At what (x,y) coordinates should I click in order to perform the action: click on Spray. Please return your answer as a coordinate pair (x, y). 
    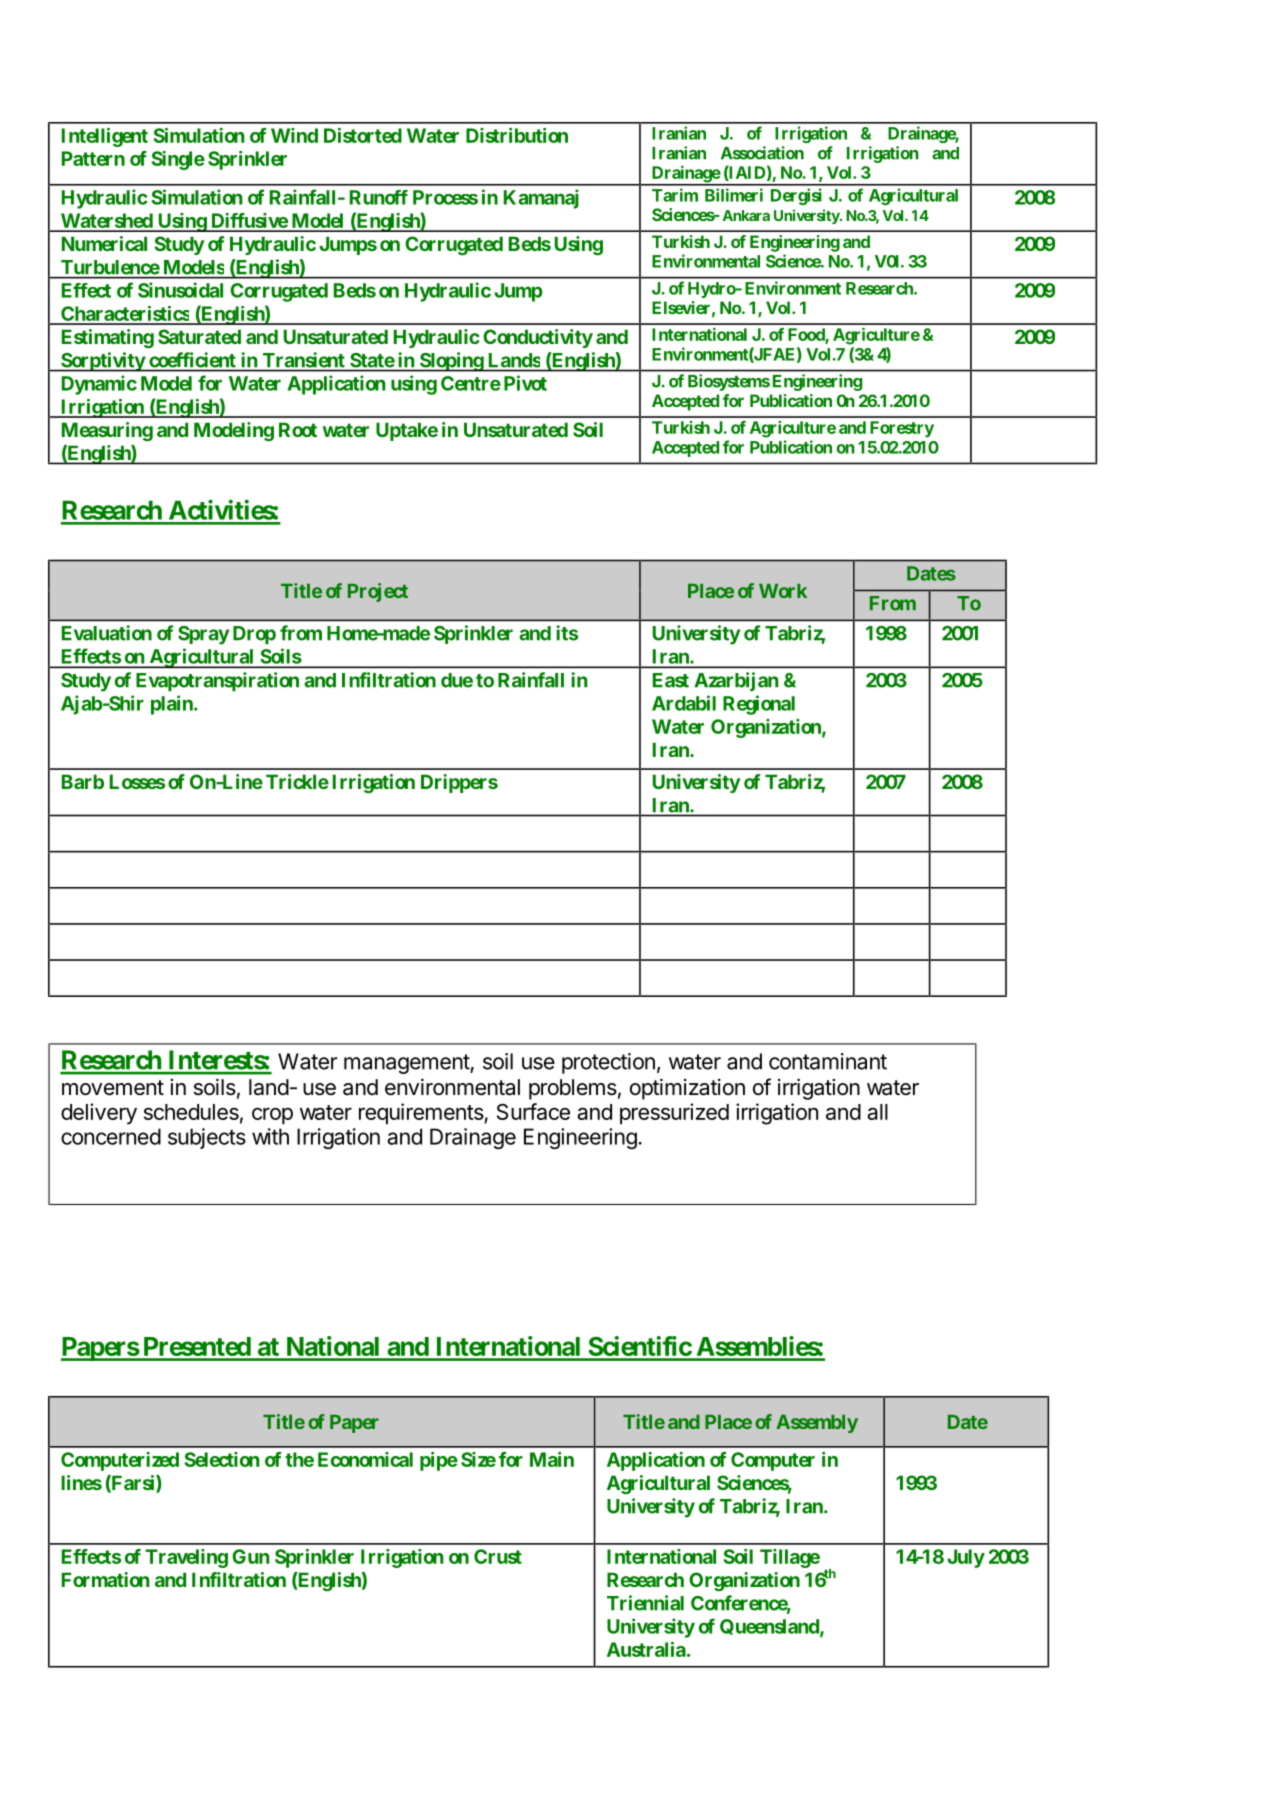
    Looking at the image, I should click on (203, 635).
